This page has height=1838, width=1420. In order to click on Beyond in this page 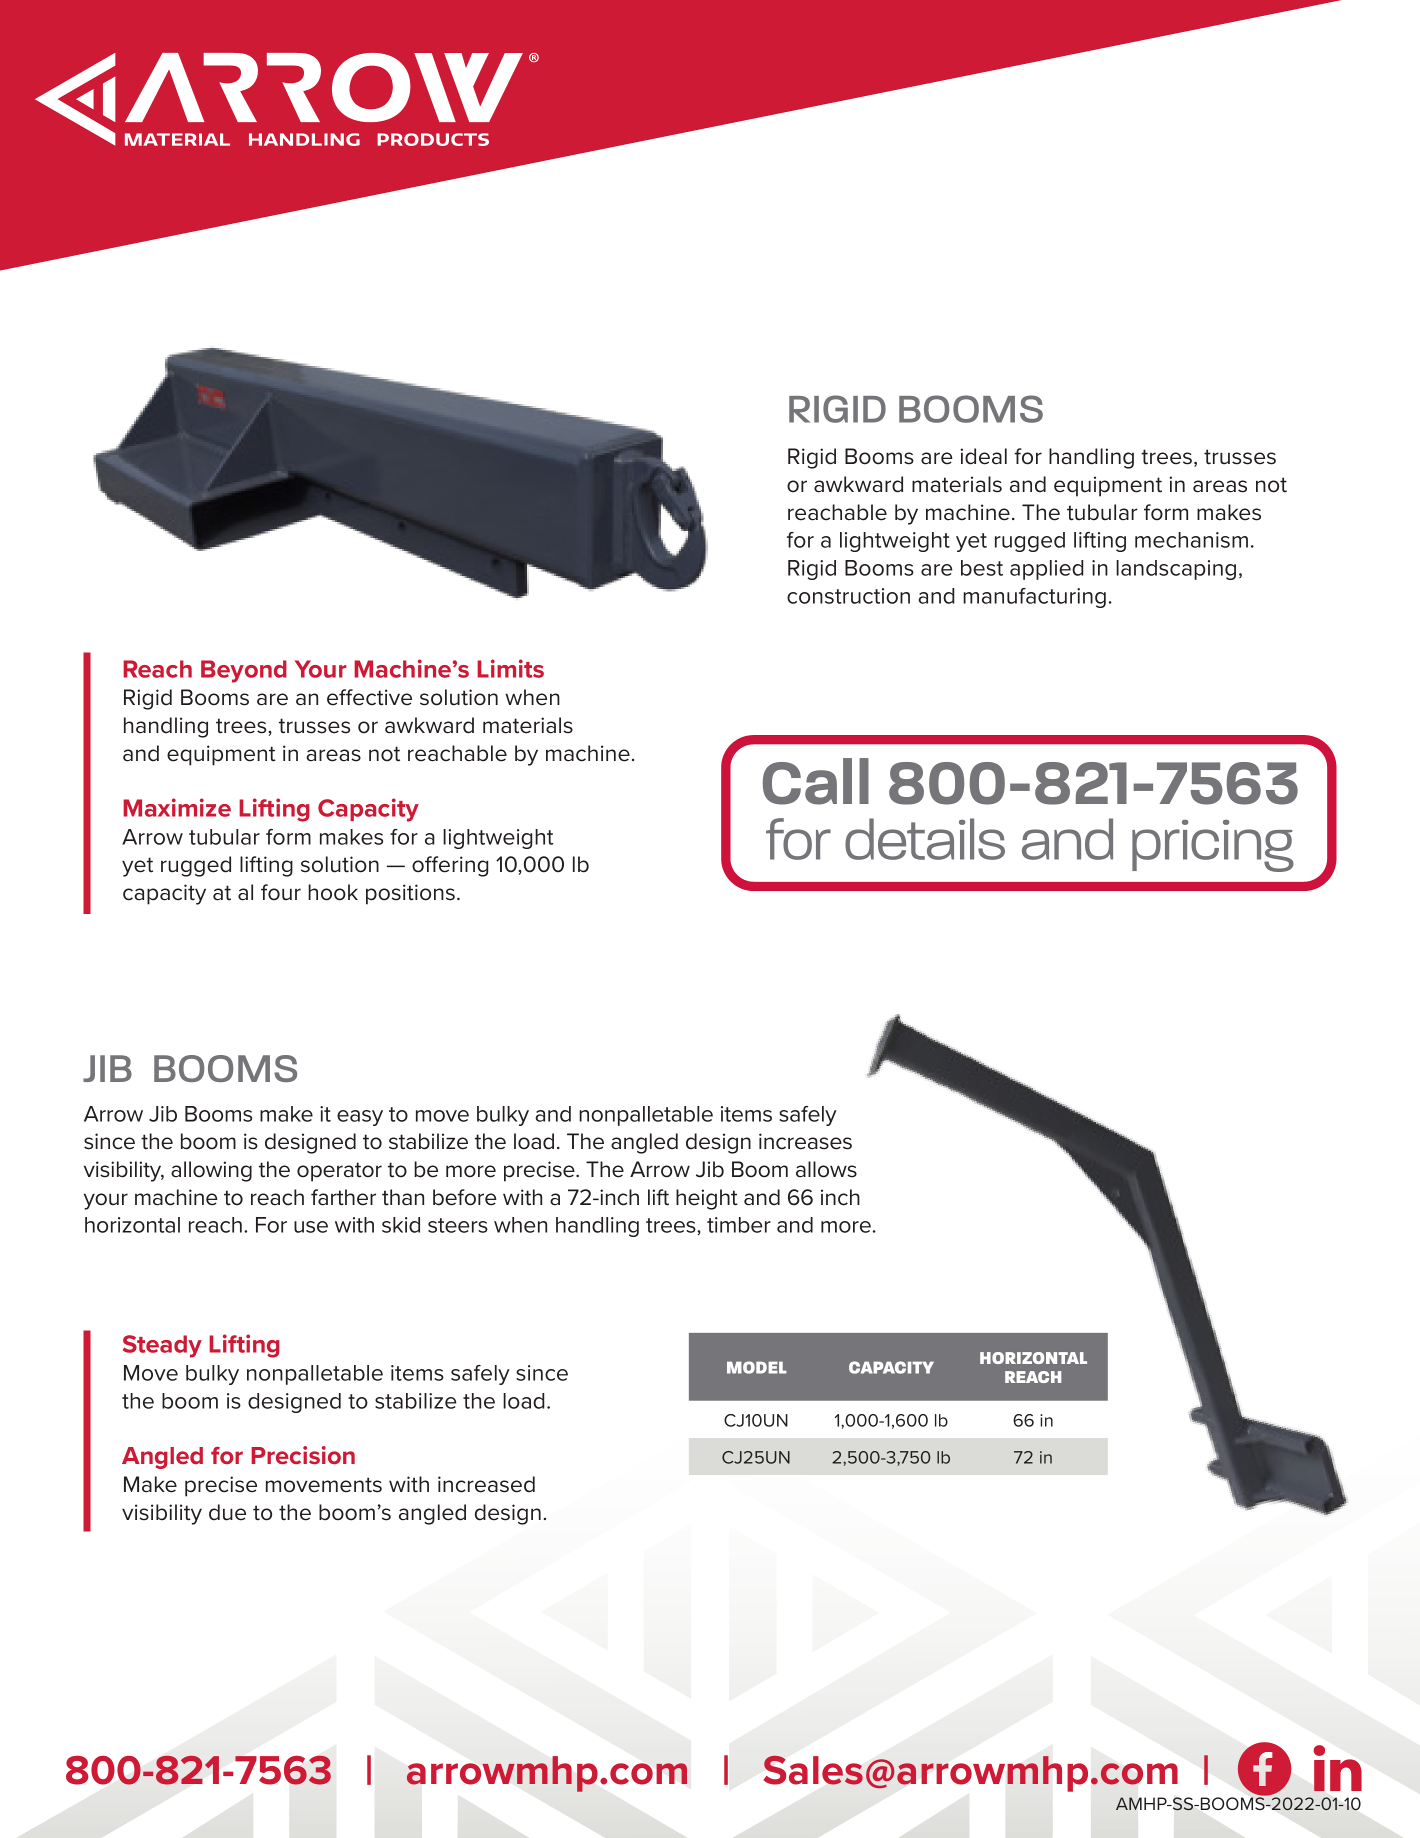, I will do `click(244, 671)`.
